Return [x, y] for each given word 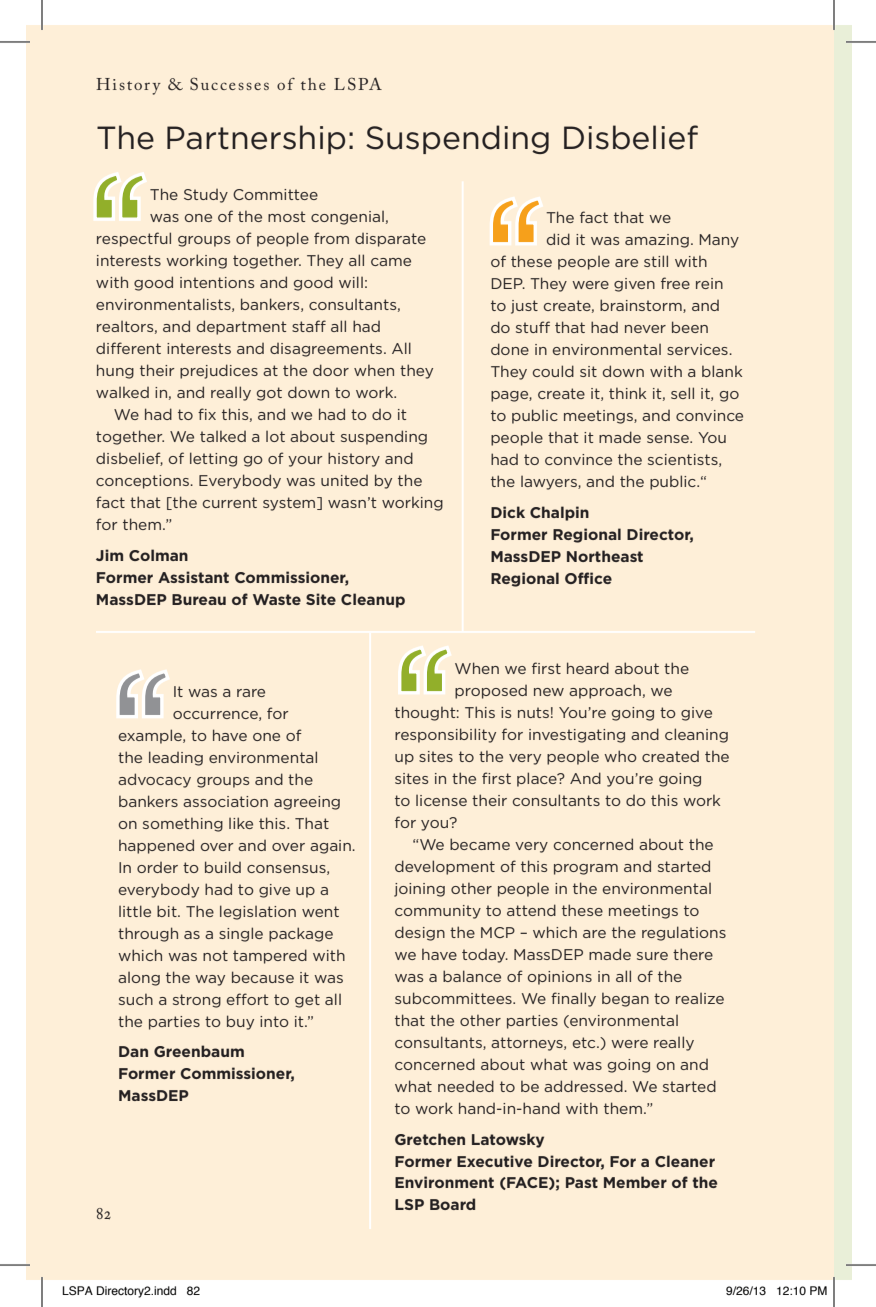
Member [635, 1182]
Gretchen [430, 1139]
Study [206, 196]
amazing [657, 241]
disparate [390, 240]
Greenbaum [199, 1051]
